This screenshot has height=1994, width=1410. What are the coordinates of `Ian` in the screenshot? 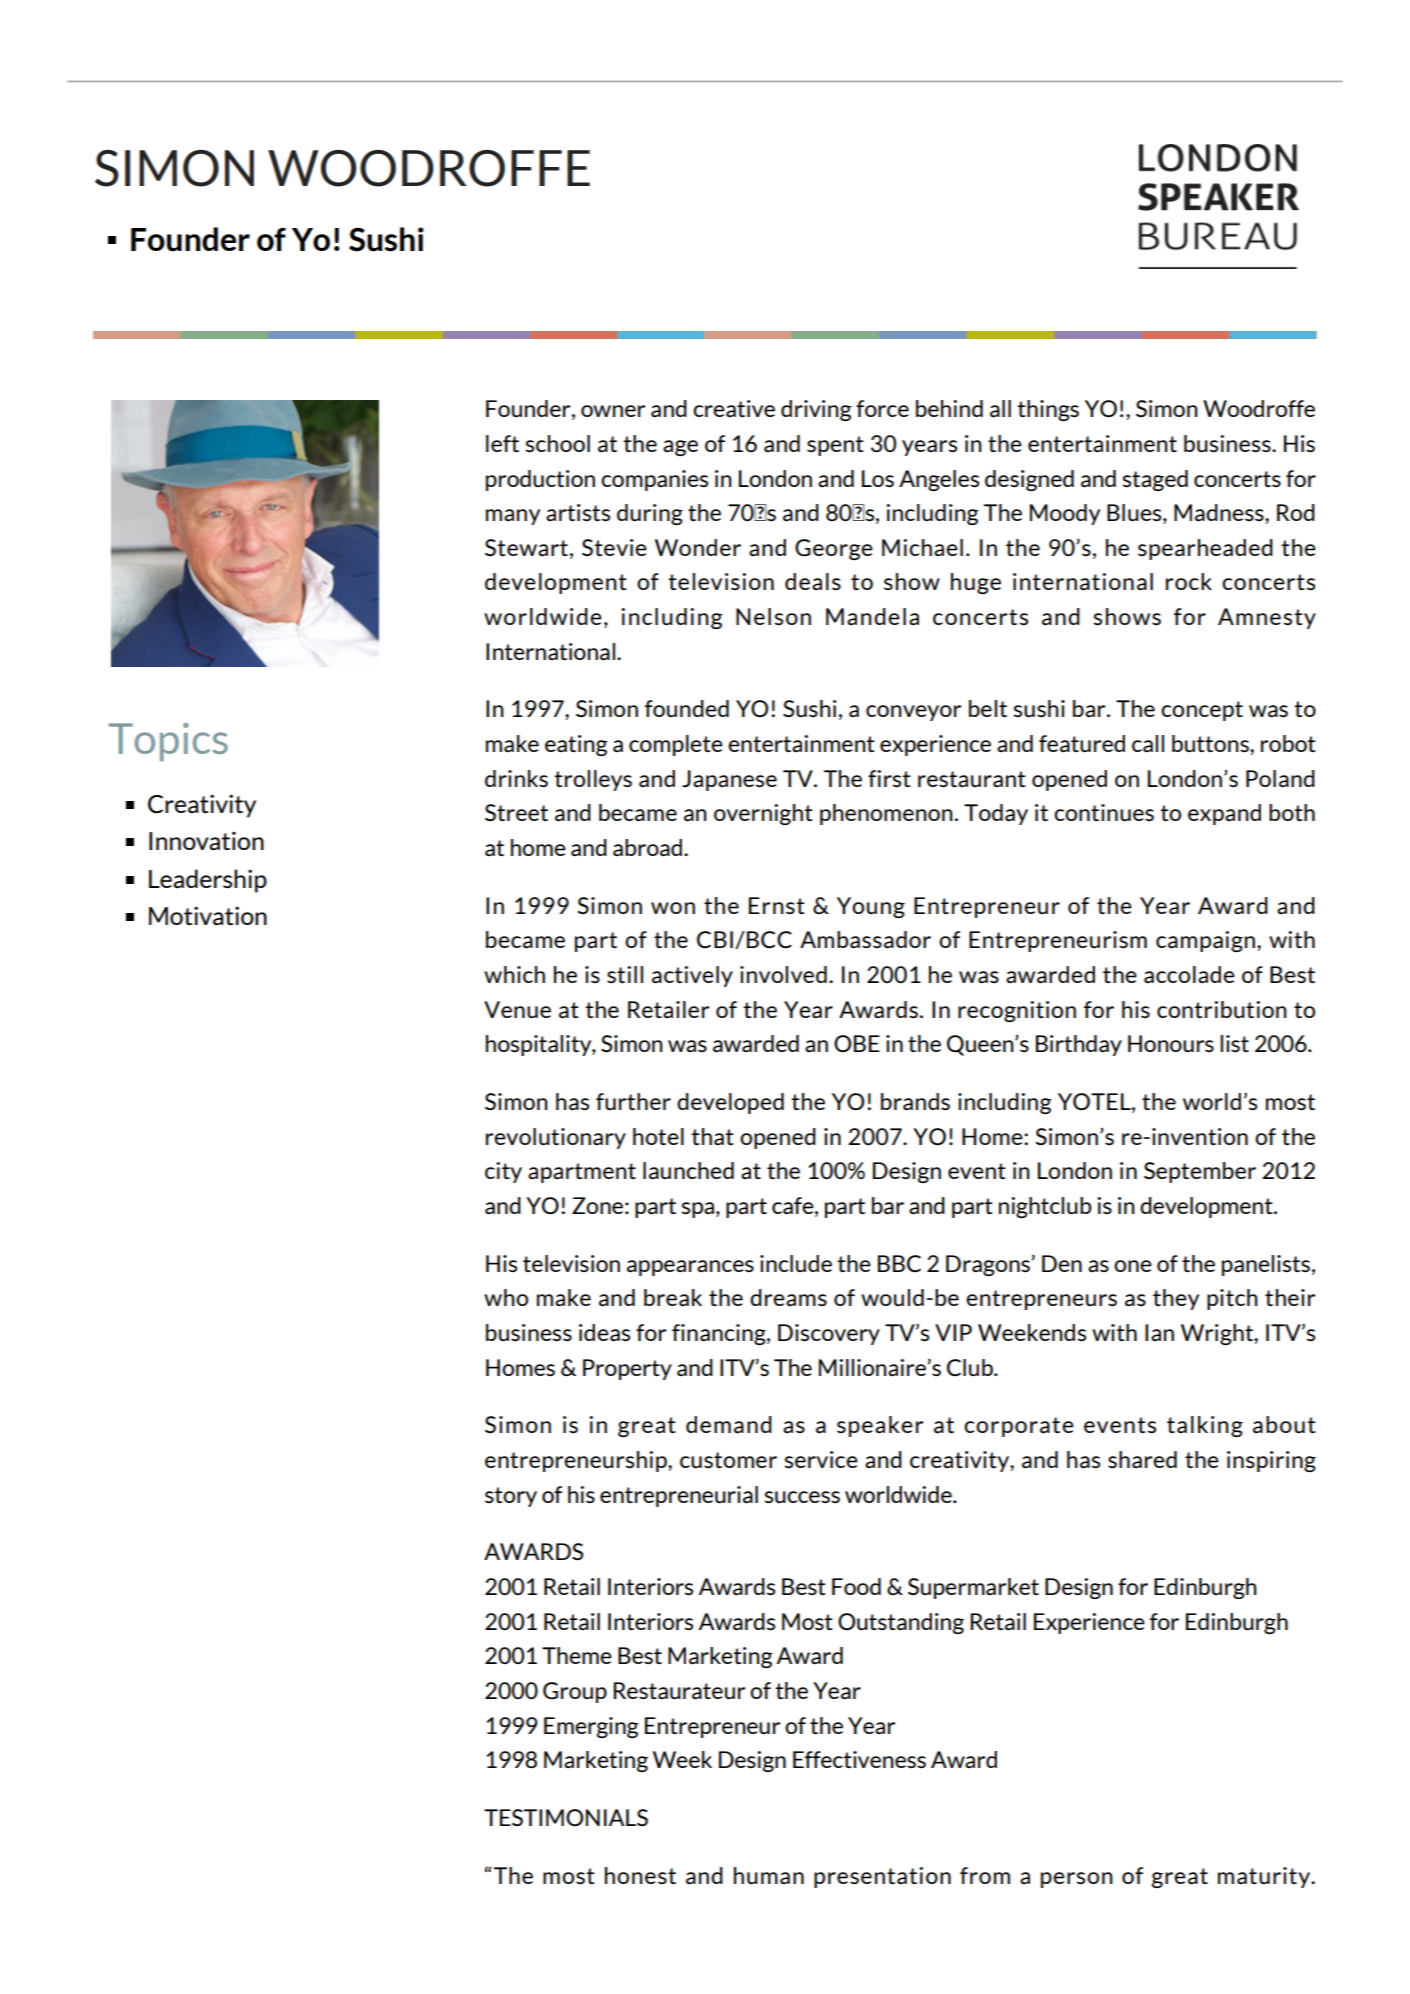 It's located at (1159, 1332).
